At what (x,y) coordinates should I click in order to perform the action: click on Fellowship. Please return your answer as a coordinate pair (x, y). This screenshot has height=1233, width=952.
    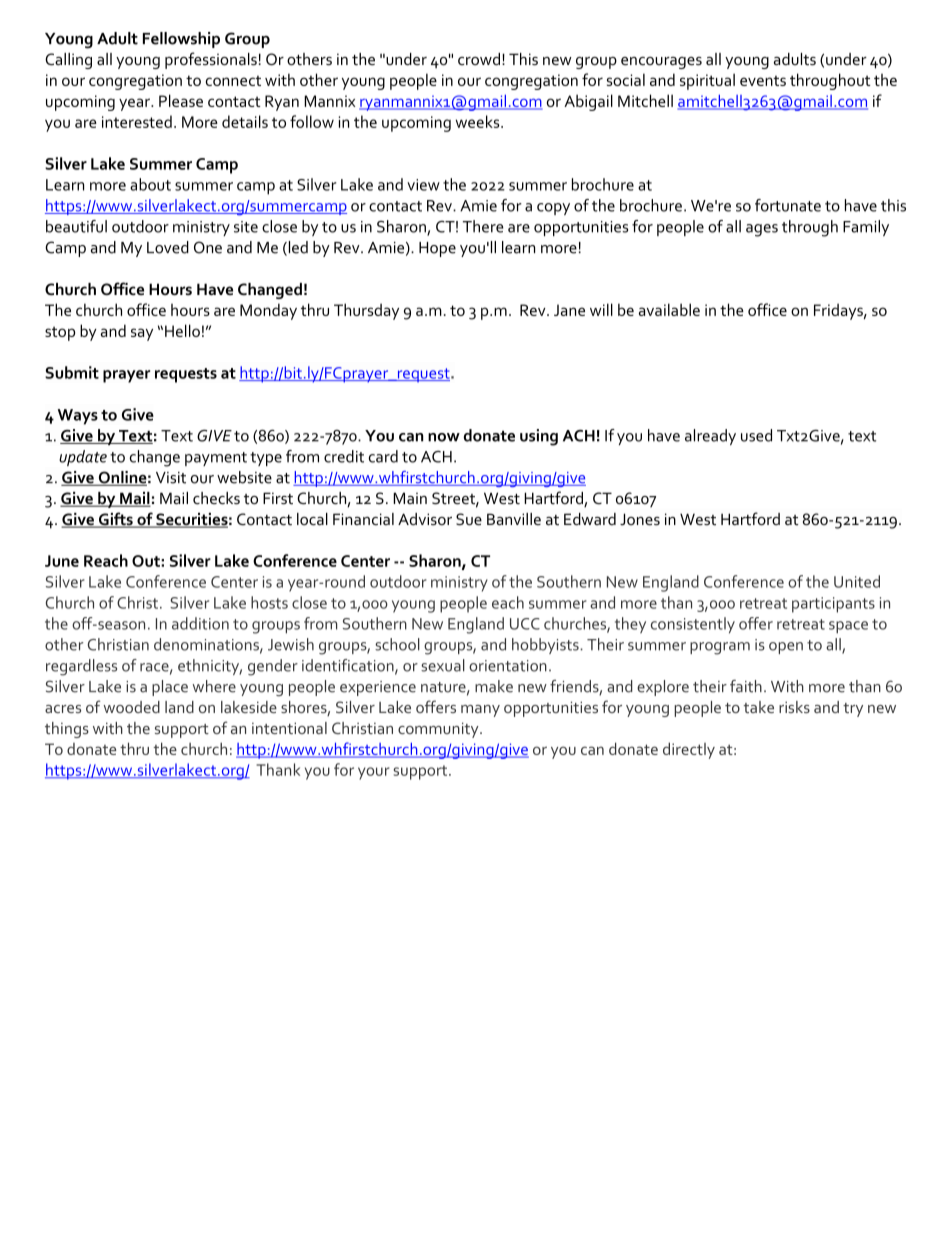
    Looking at the image, I should click on (181, 40).
